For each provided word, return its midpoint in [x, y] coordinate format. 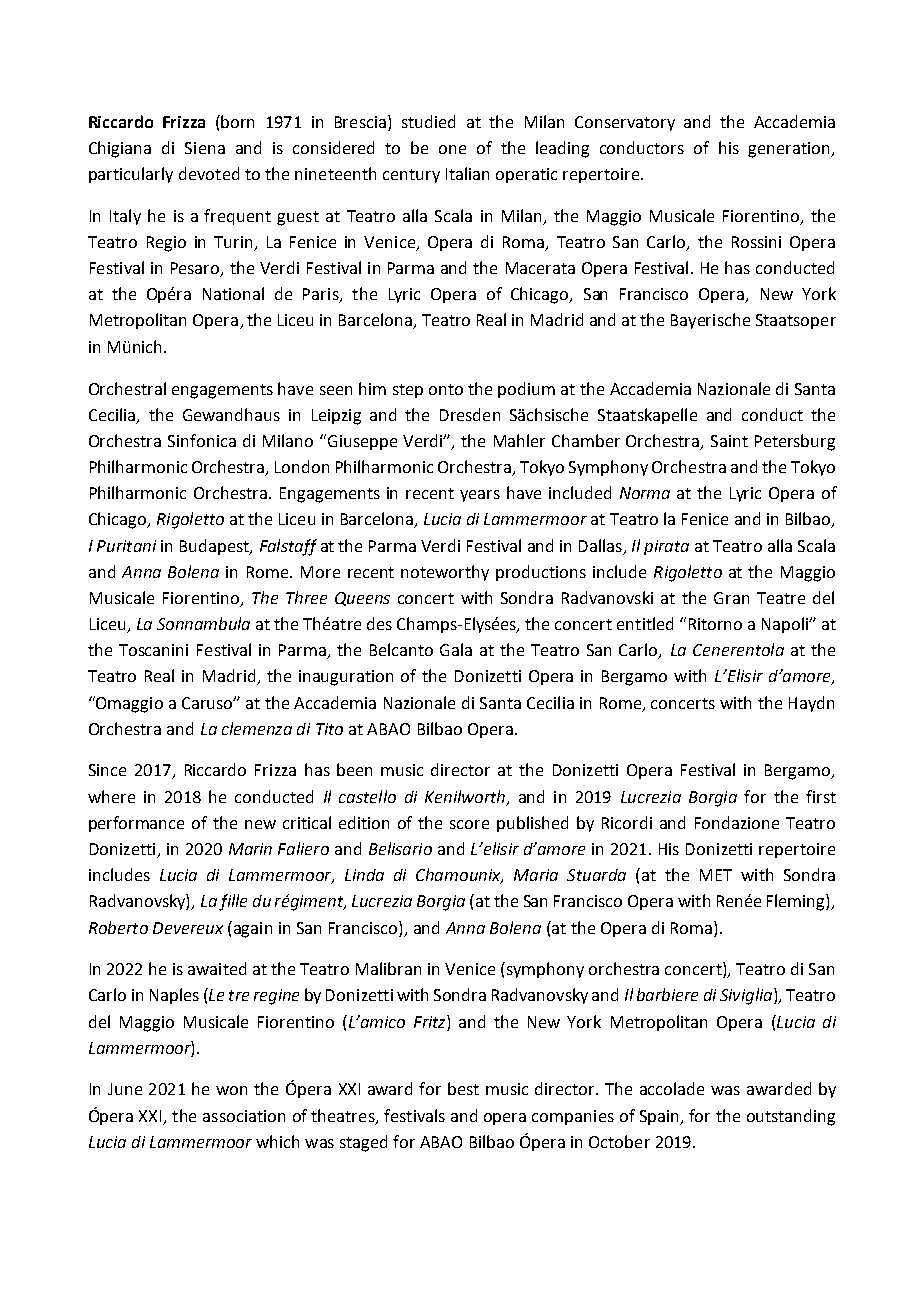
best [463, 1088]
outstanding [791, 1117]
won [231, 1090]
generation [790, 150]
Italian [467, 173]
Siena [205, 148]
